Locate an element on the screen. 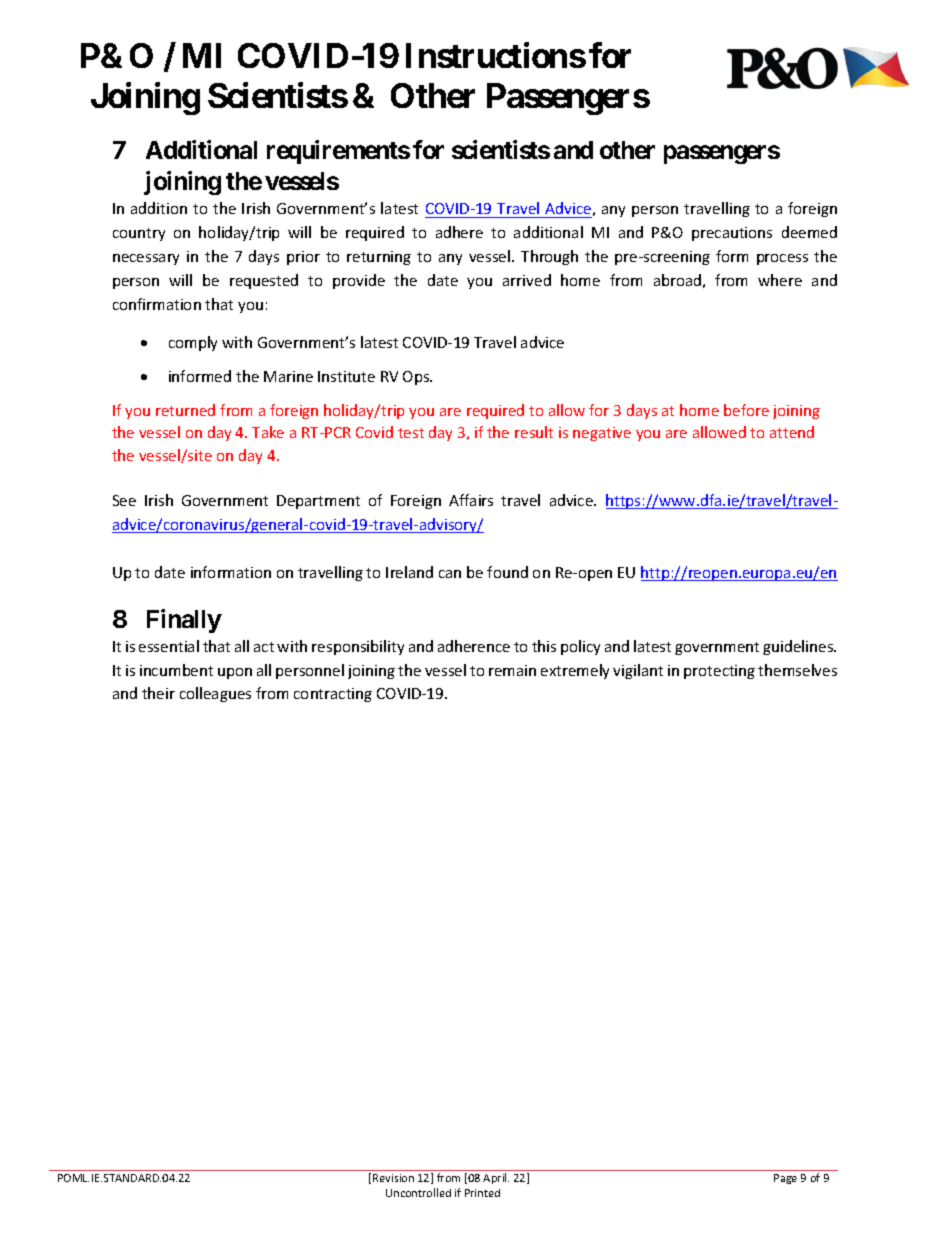  remain is located at coordinates (512, 670).
